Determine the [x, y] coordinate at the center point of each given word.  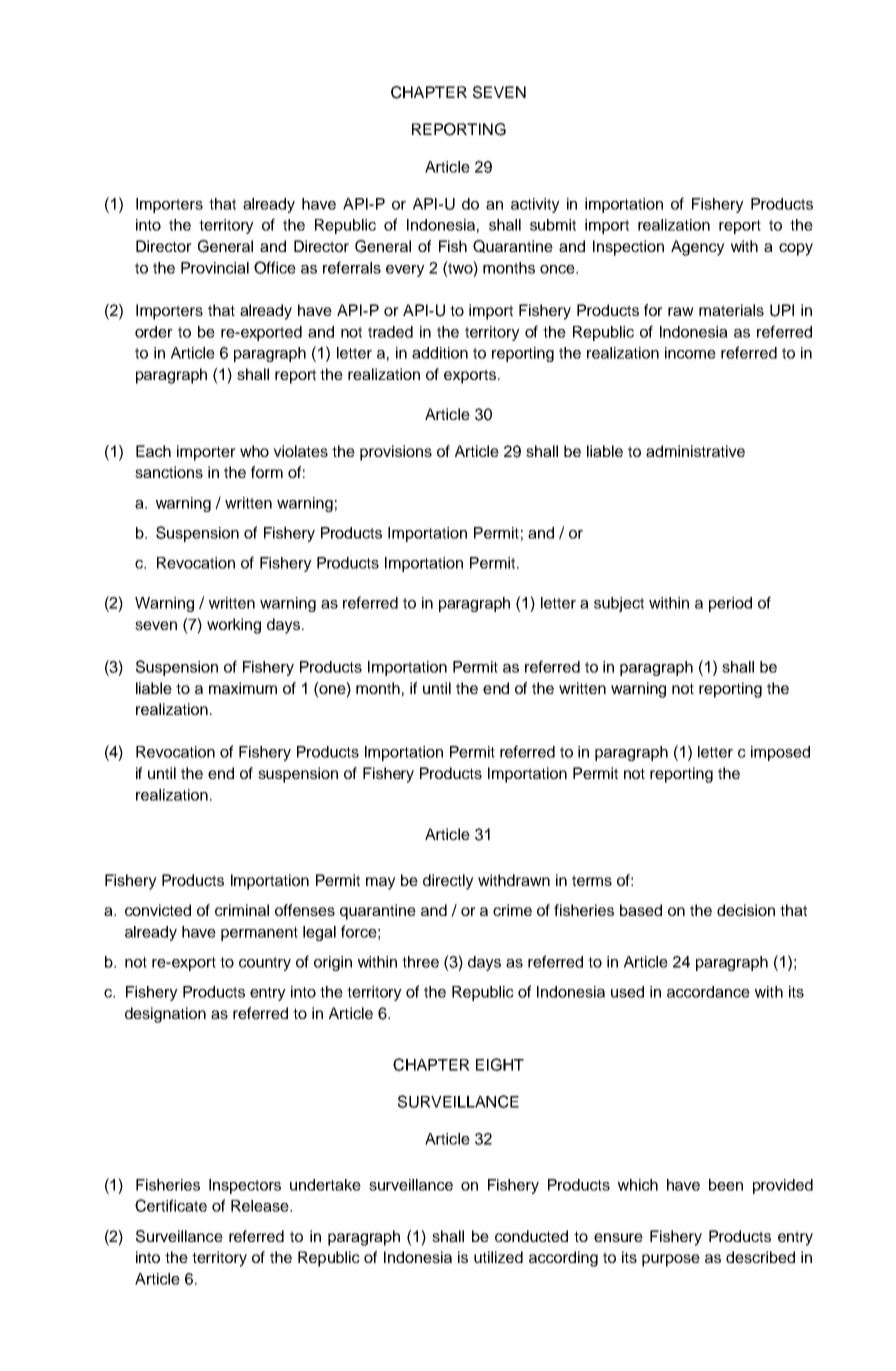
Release [261, 1206]
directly [448, 882]
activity [535, 205]
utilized [498, 1257]
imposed [780, 753]
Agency [698, 248]
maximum [243, 688]
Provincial [215, 268]
